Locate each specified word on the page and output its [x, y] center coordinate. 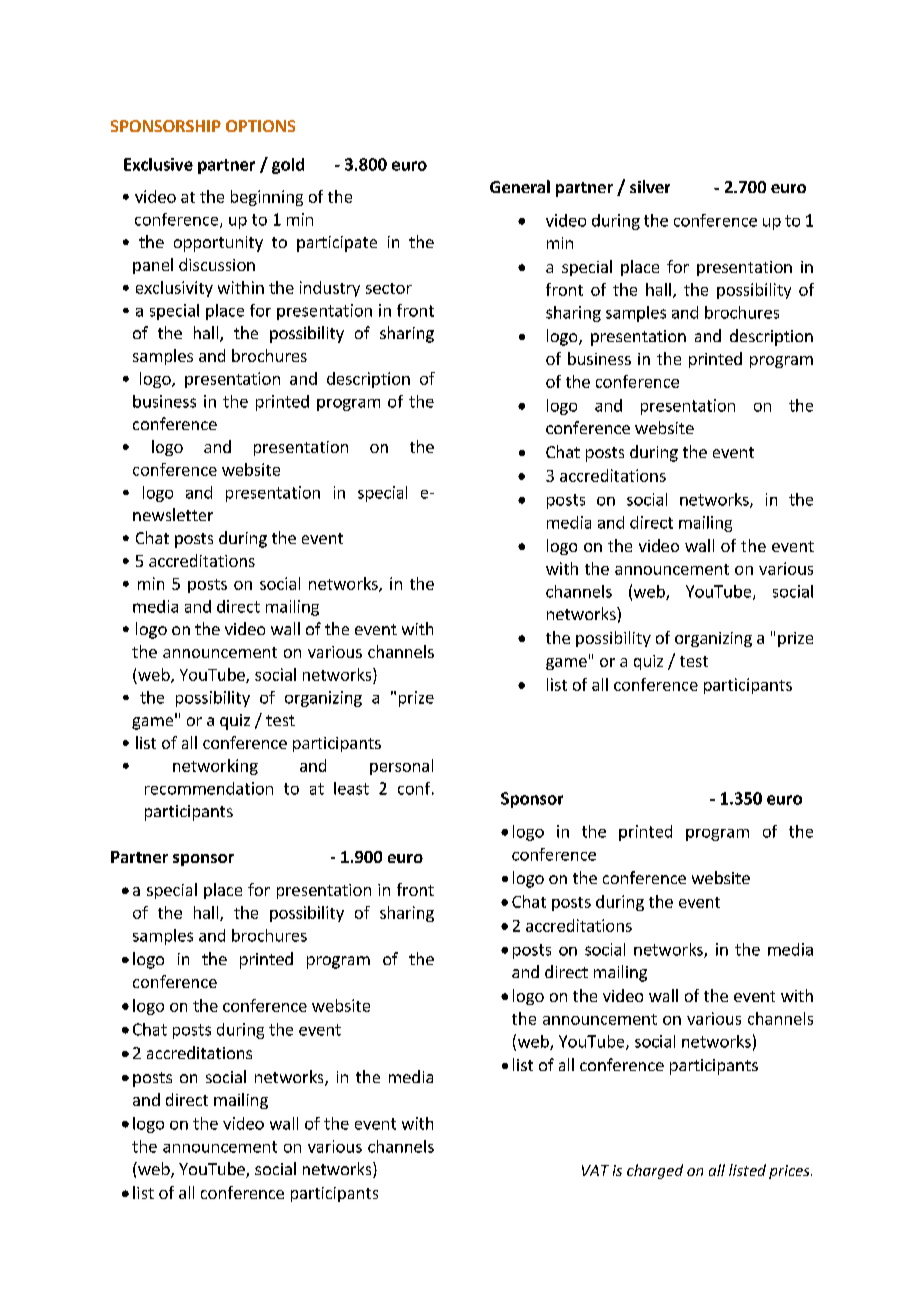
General [520, 186]
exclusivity [174, 289]
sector [389, 288]
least [351, 788]
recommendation [209, 788]
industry [330, 289]
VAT [595, 1170]
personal [401, 767]
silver [650, 186]
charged [655, 1171]
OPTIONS [260, 126]
